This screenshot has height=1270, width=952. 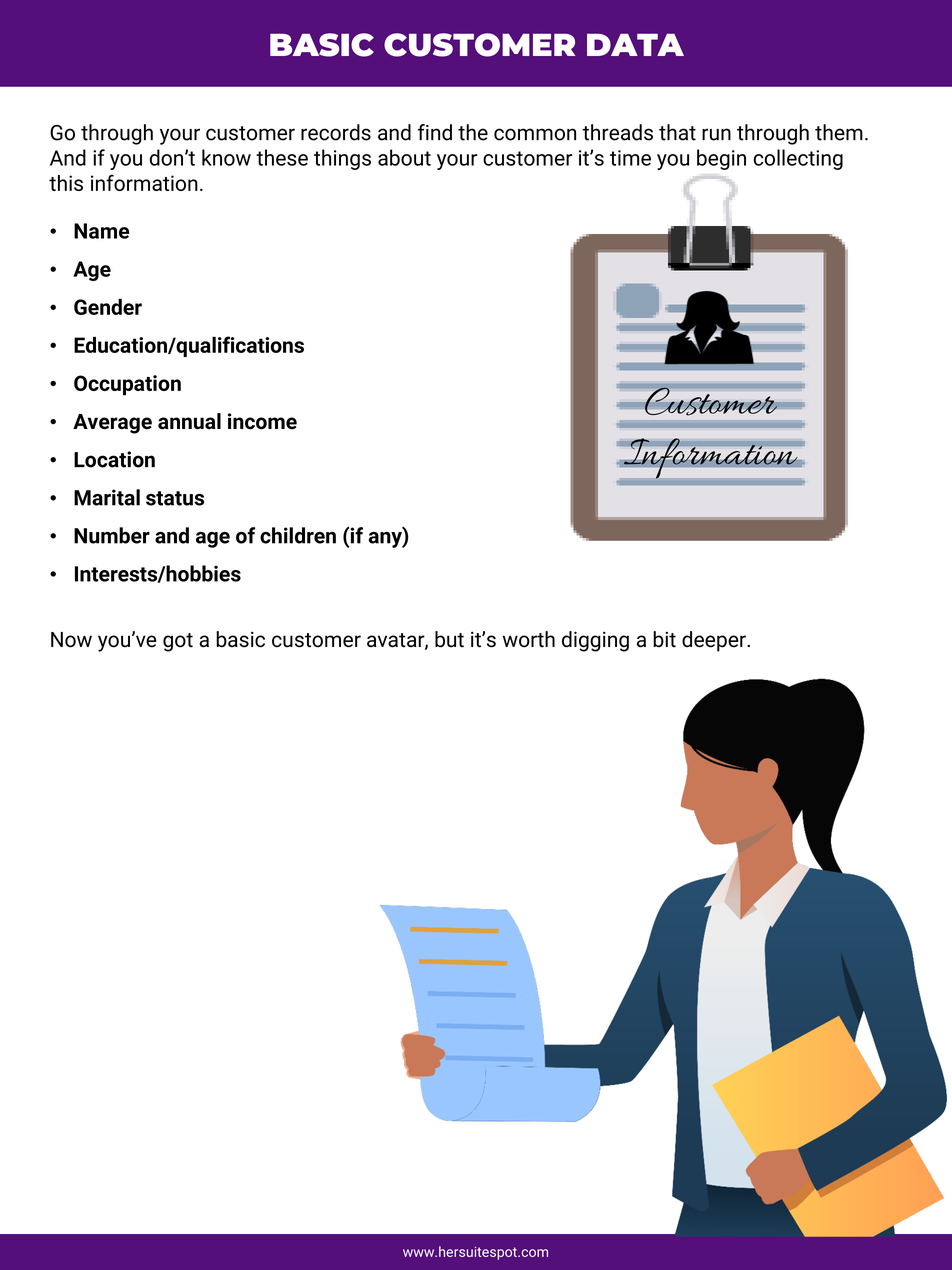 What do you see at coordinates (336, 132) in the screenshot?
I see `records` at bounding box center [336, 132].
